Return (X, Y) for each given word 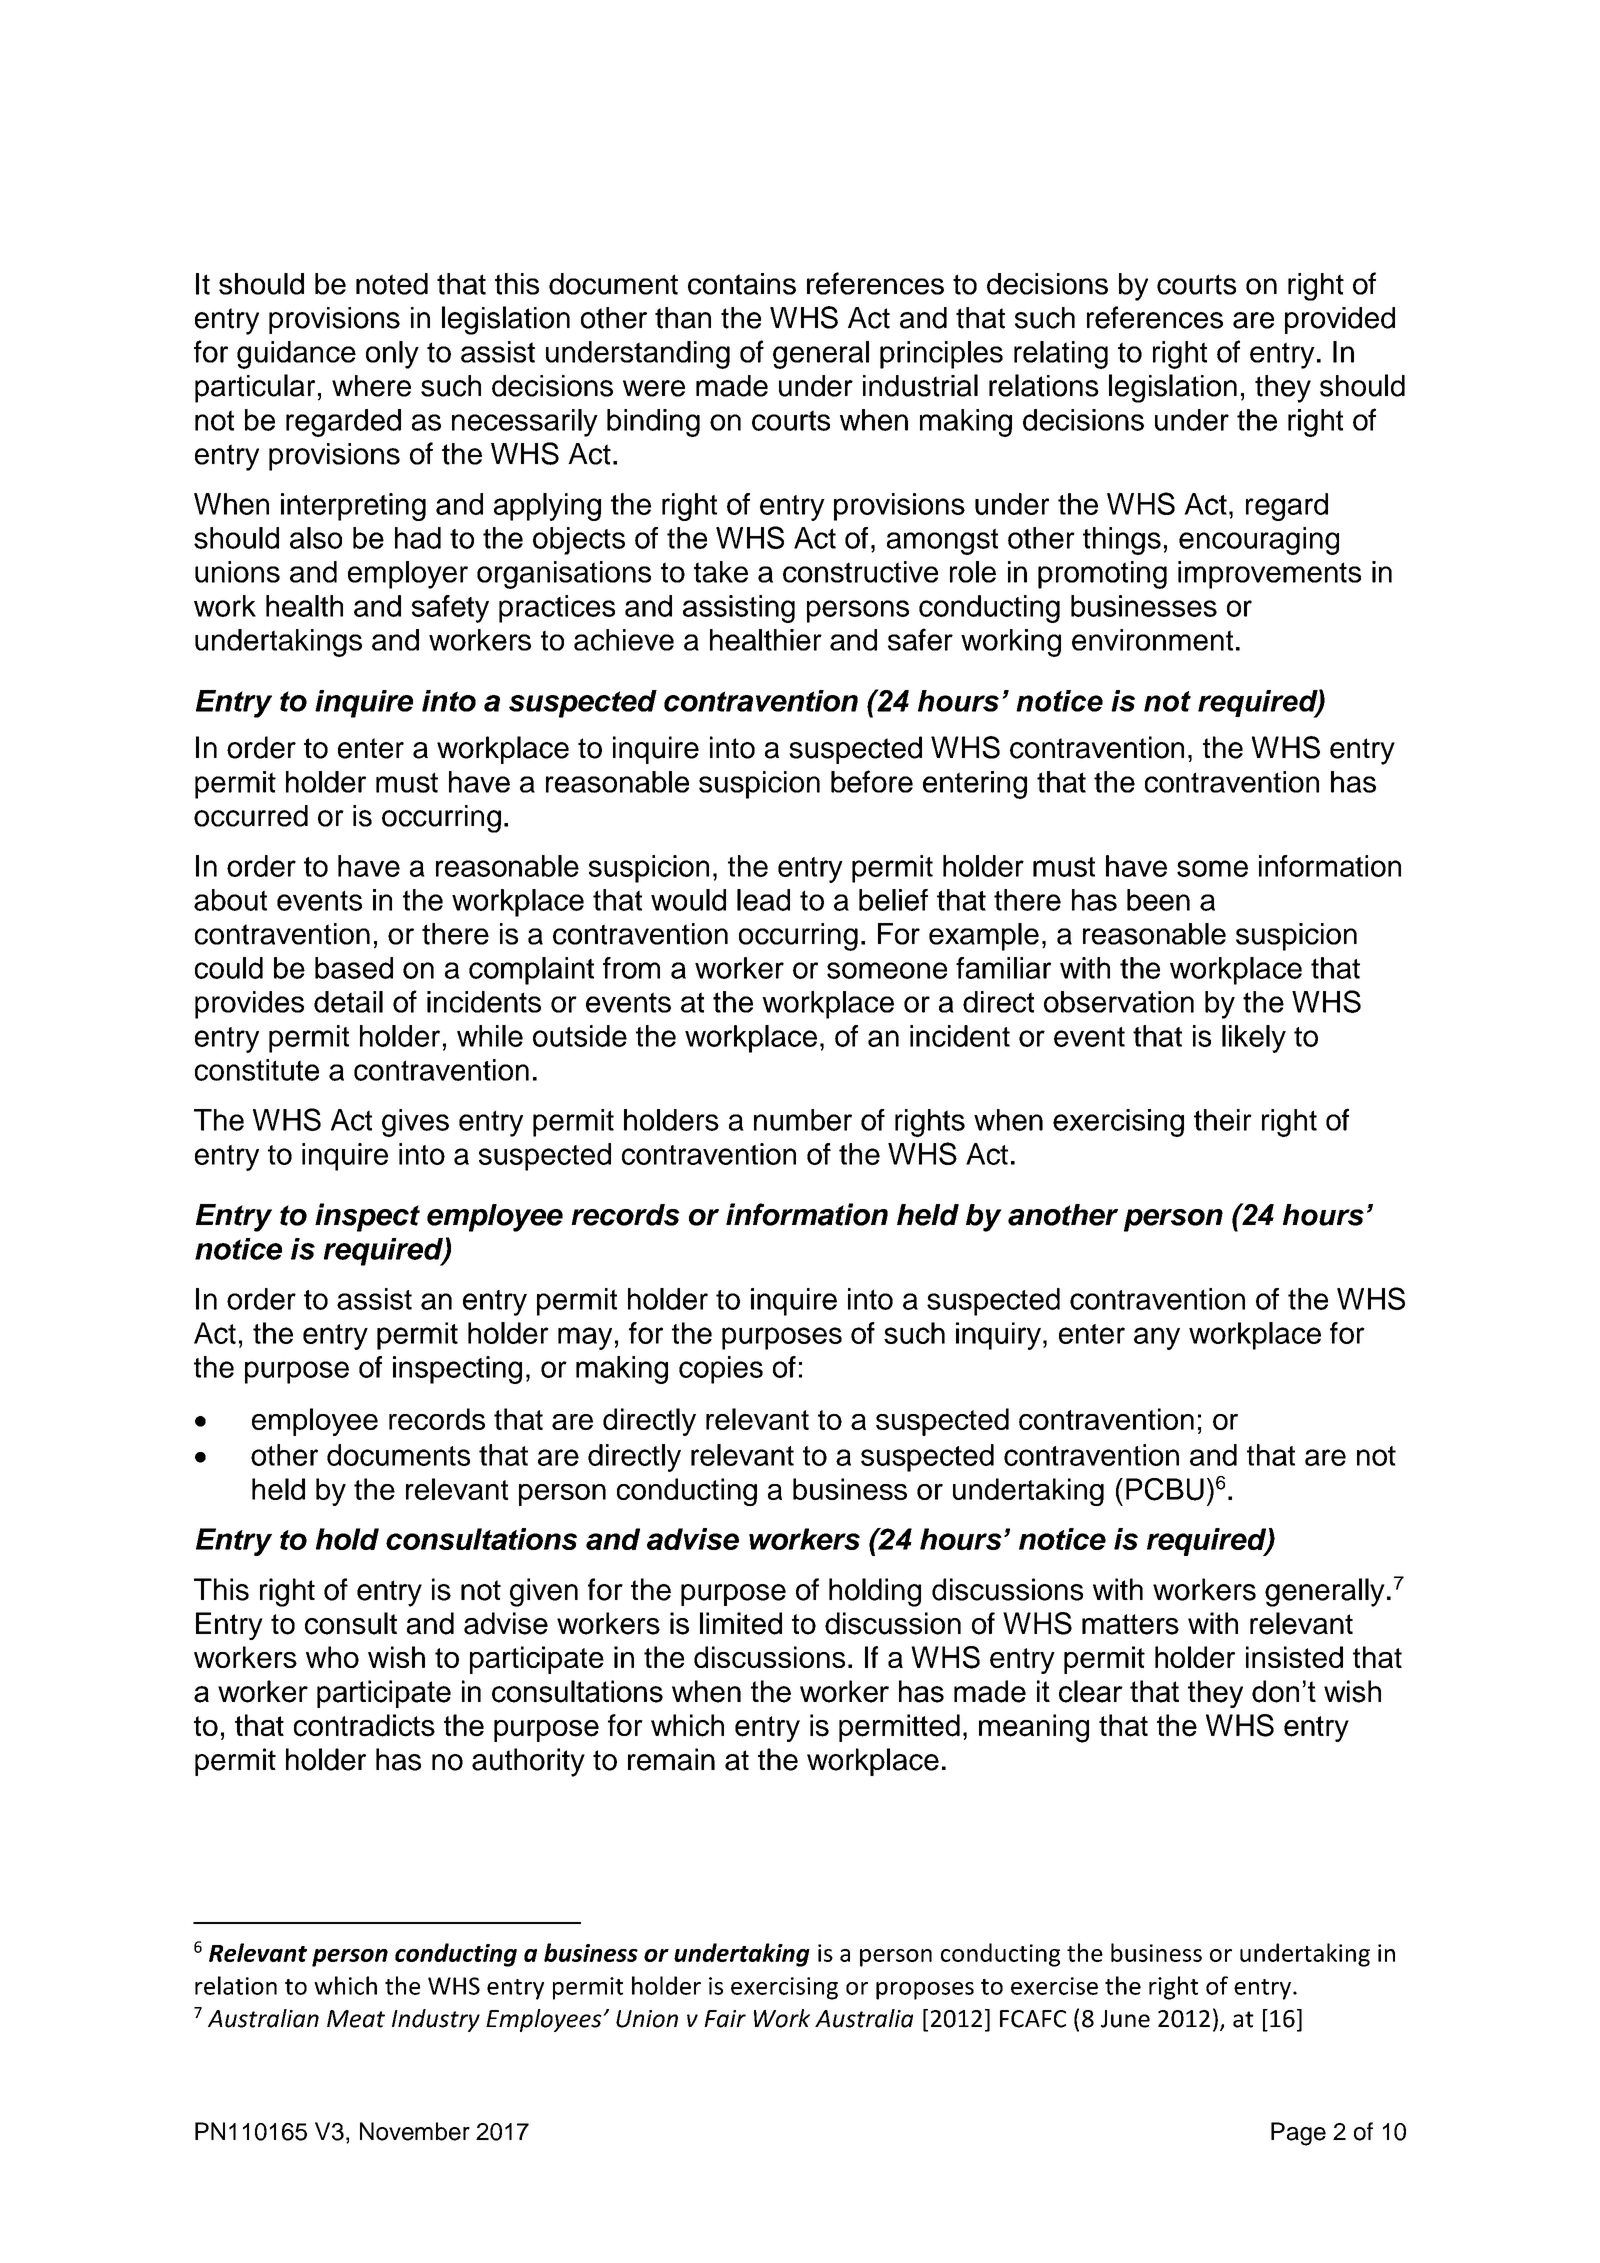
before (872, 781)
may (585, 1338)
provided (1340, 320)
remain (671, 1759)
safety (450, 609)
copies (721, 1370)
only (392, 355)
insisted (1294, 1657)
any (1157, 1338)
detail (348, 1002)
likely (1254, 1039)
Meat (356, 2019)
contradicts (364, 1725)
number (803, 1120)
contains (742, 284)
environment (1152, 640)
